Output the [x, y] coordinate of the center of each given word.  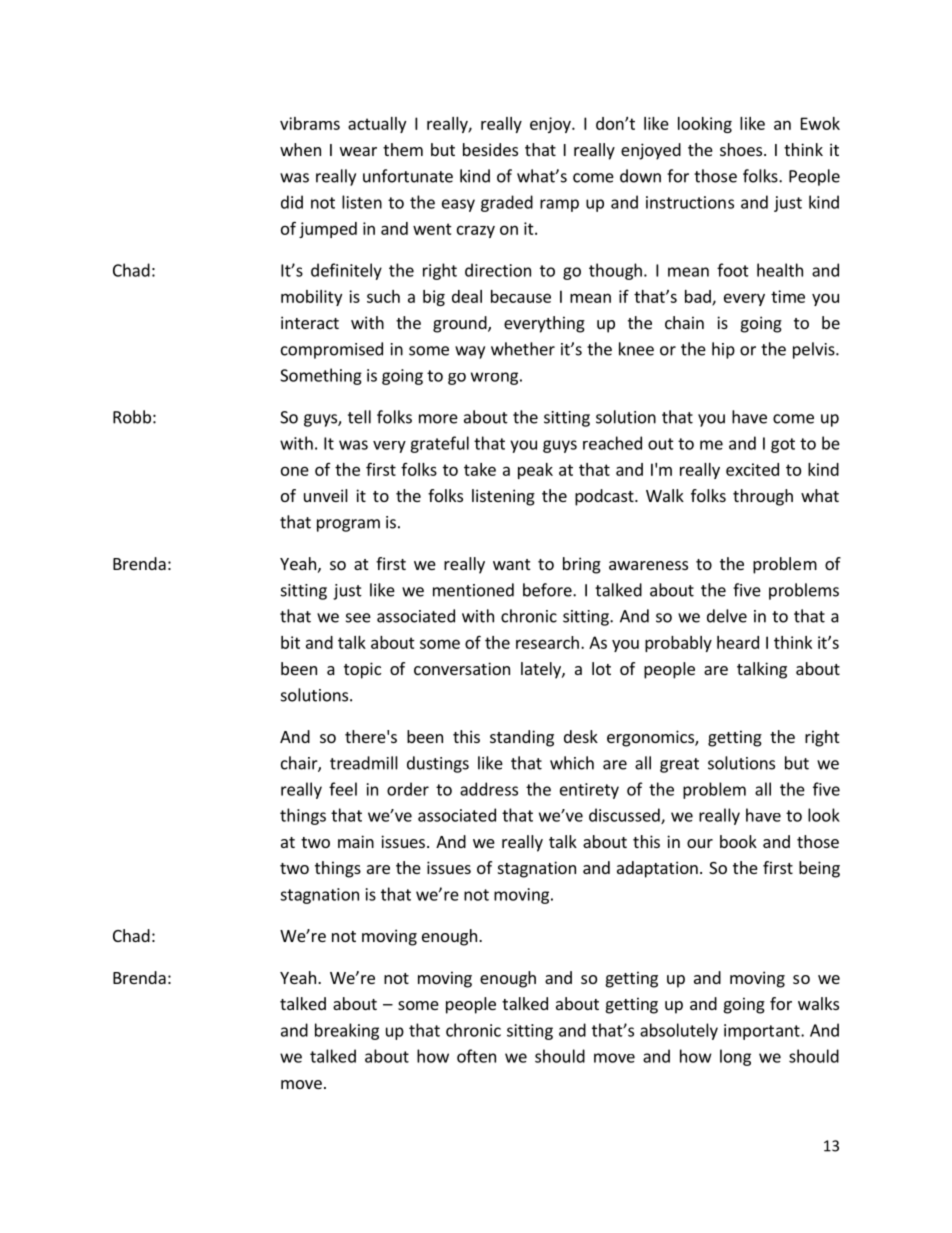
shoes [741, 149]
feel [343, 789]
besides [490, 149]
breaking [347, 1031]
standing [522, 738]
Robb [132, 417]
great [679, 765]
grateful [439, 444]
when [300, 149]
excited [752, 469]
